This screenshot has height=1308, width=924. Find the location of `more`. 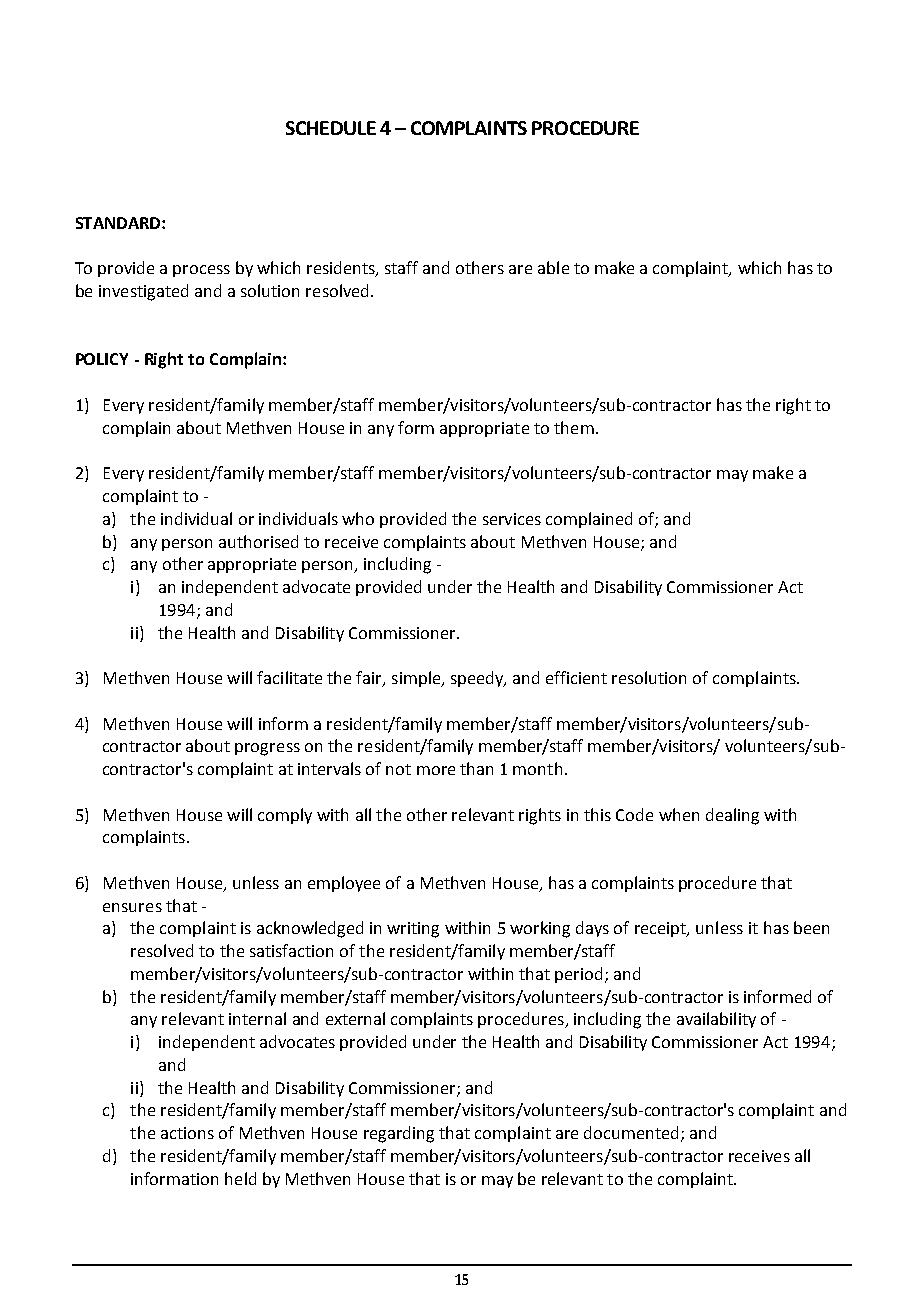

more is located at coordinates (436, 770).
